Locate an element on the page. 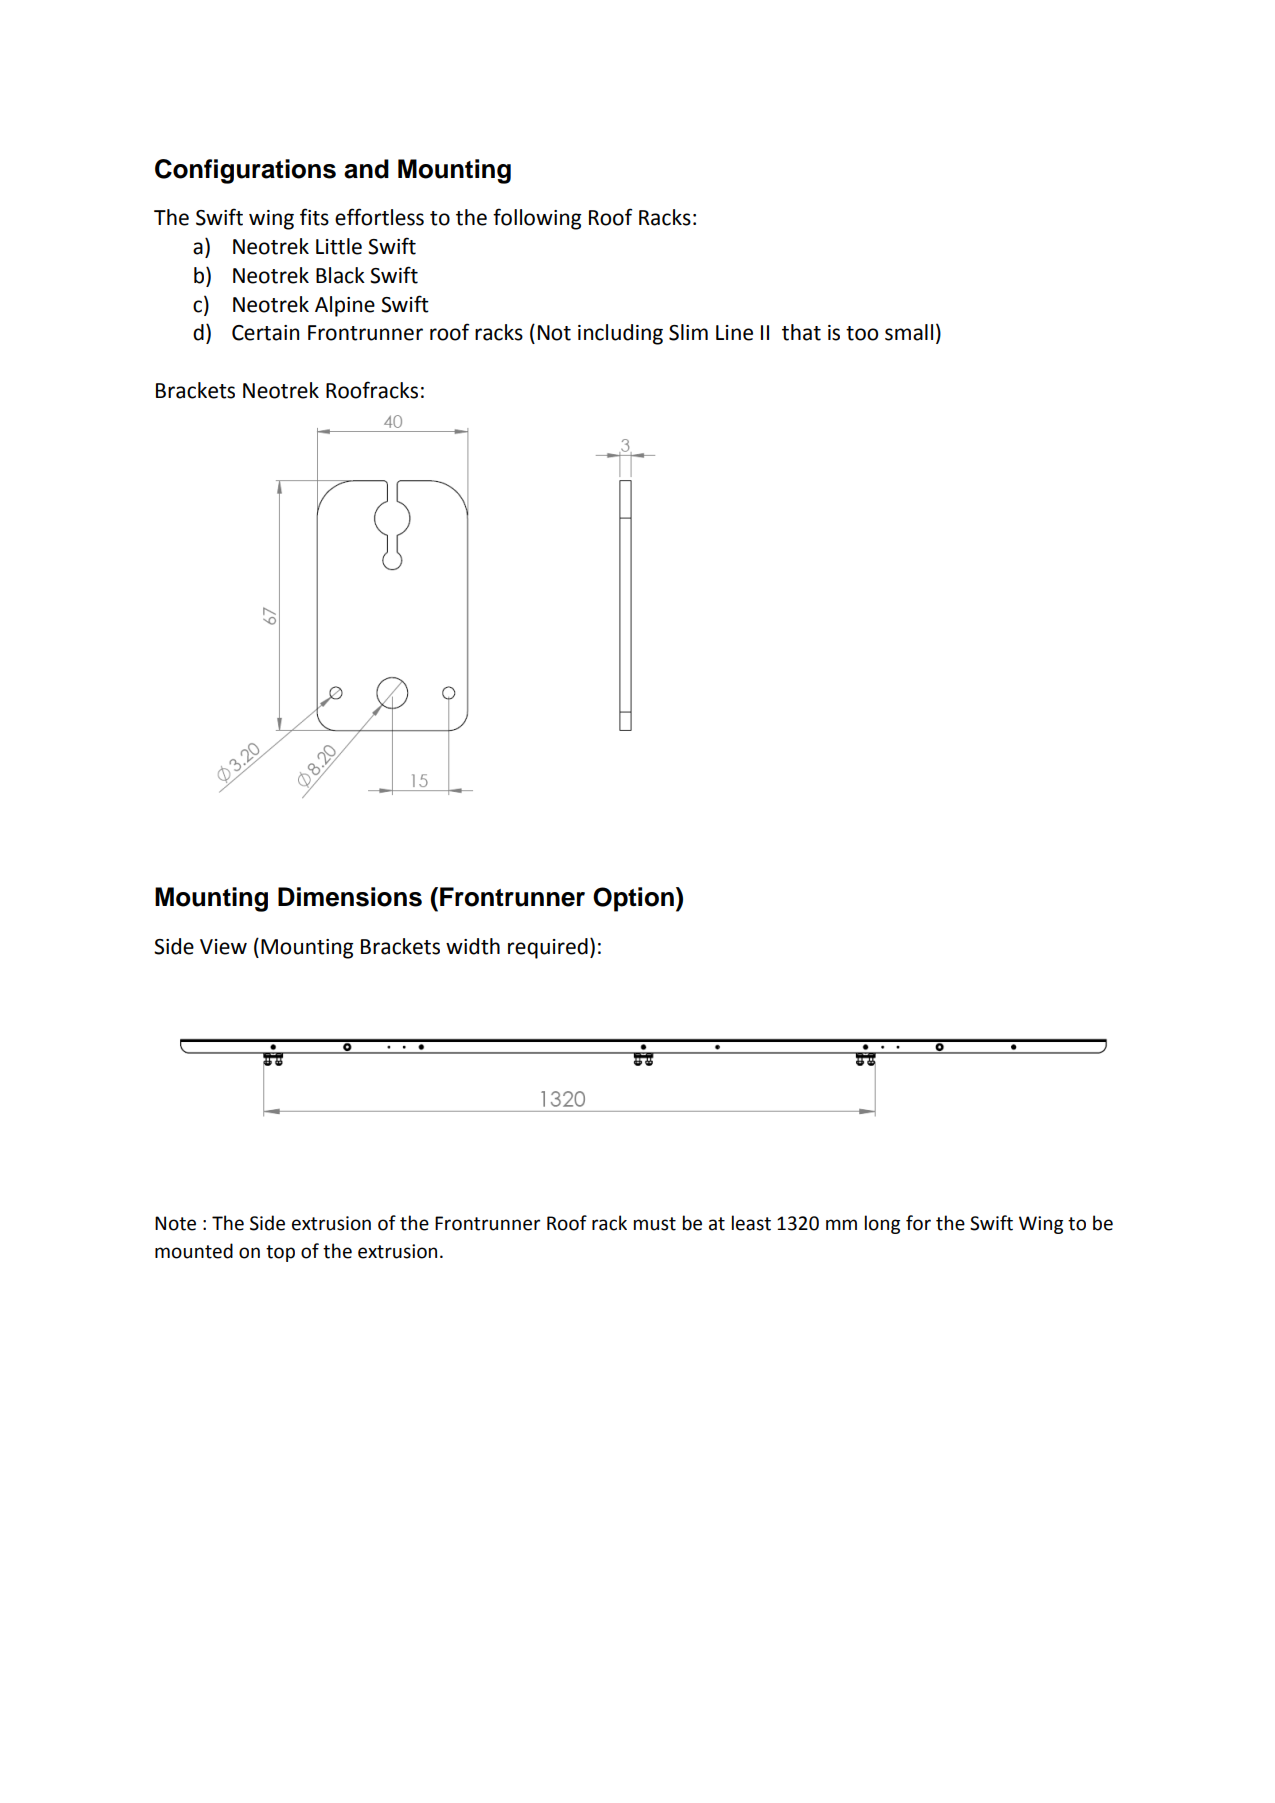 This image has height=1803, width=1275. Dimensions is located at coordinates (350, 897).
